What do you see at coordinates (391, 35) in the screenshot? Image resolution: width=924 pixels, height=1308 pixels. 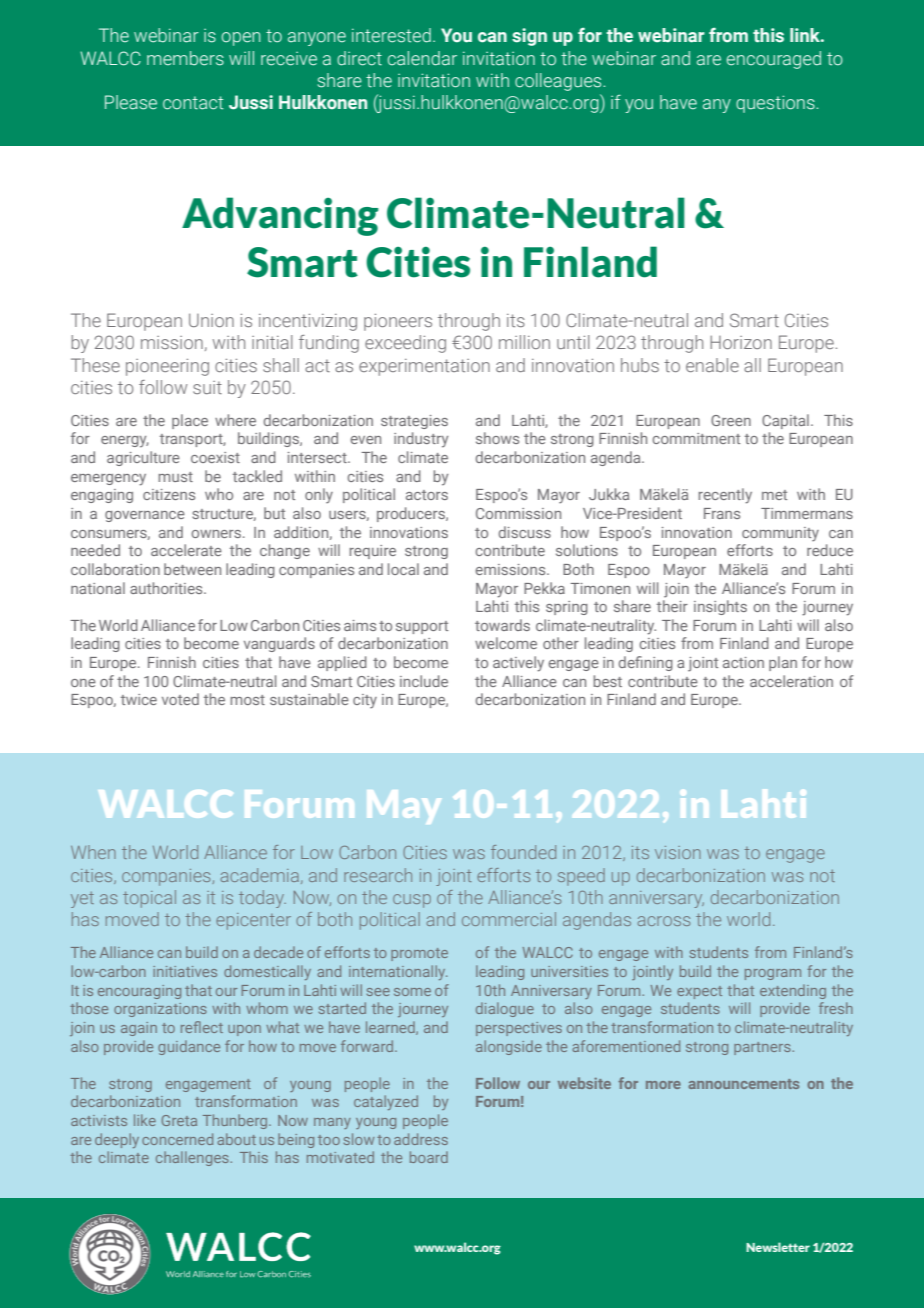 I see `interested` at bounding box center [391, 35].
